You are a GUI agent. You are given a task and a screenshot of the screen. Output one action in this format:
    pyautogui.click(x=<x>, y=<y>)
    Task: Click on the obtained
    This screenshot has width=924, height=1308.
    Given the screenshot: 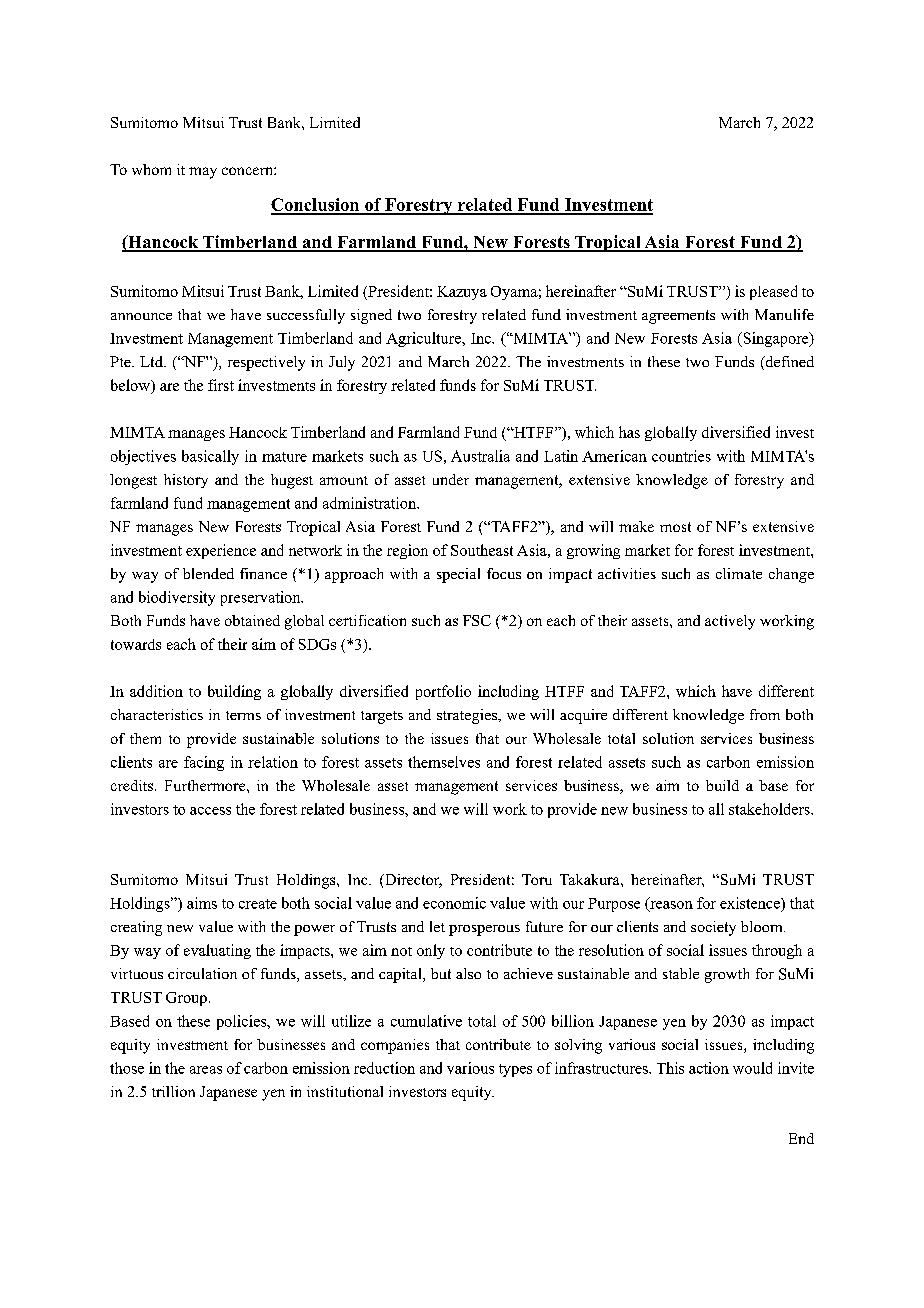 What is the action you would take?
    pyautogui.click(x=252, y=620)
